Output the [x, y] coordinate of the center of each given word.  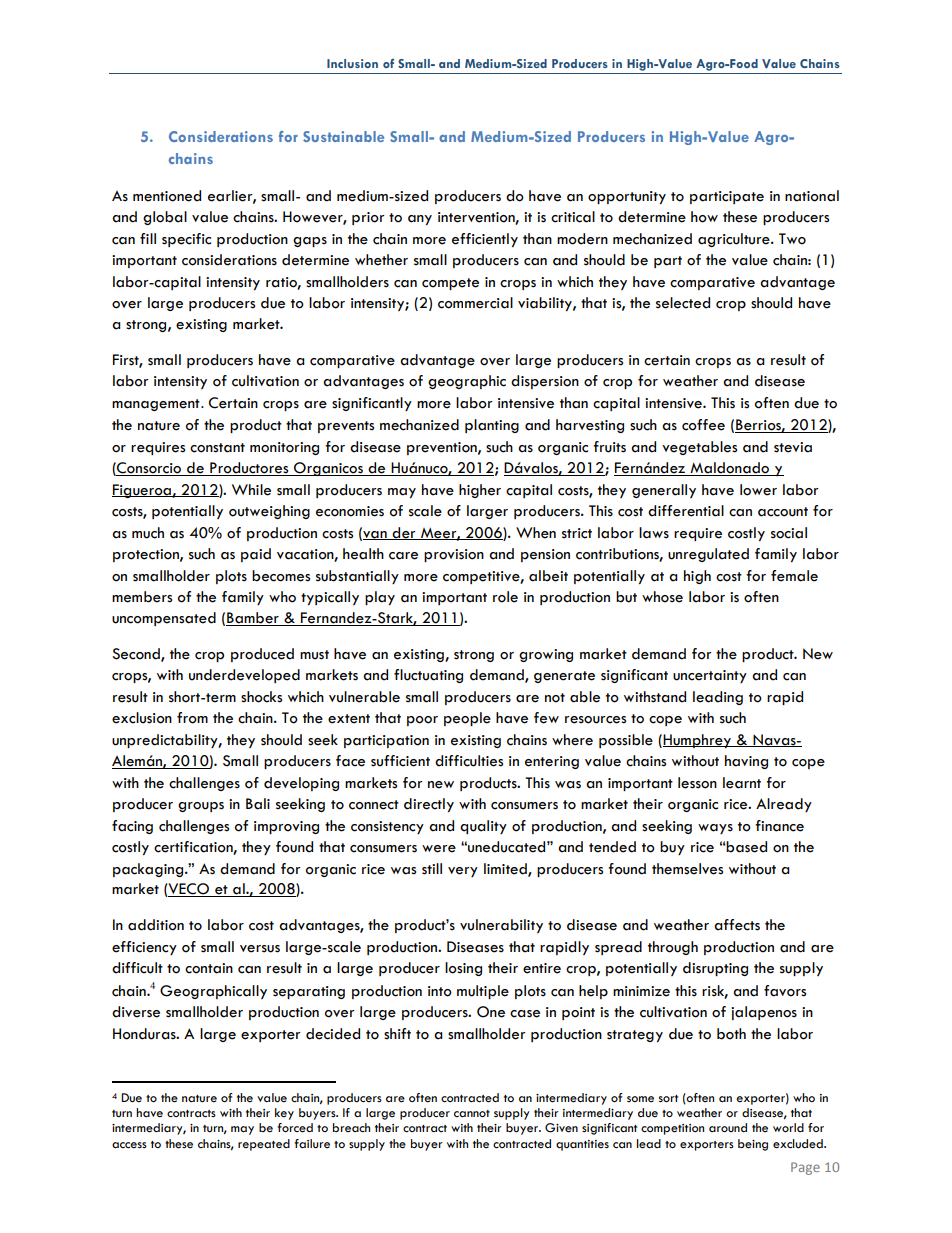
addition [156, 925]
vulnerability [501, 926]
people [467, 719]
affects [737, 925]
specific [186, 240]
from [192, 718]
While [251, 490]
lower [758, 490]
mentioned [167, 196]
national [812, 196]
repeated [264, 1145]
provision [454, 555]
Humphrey [698, 741]
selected [683, 303]
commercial [475, 303]
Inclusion [352, 63]
